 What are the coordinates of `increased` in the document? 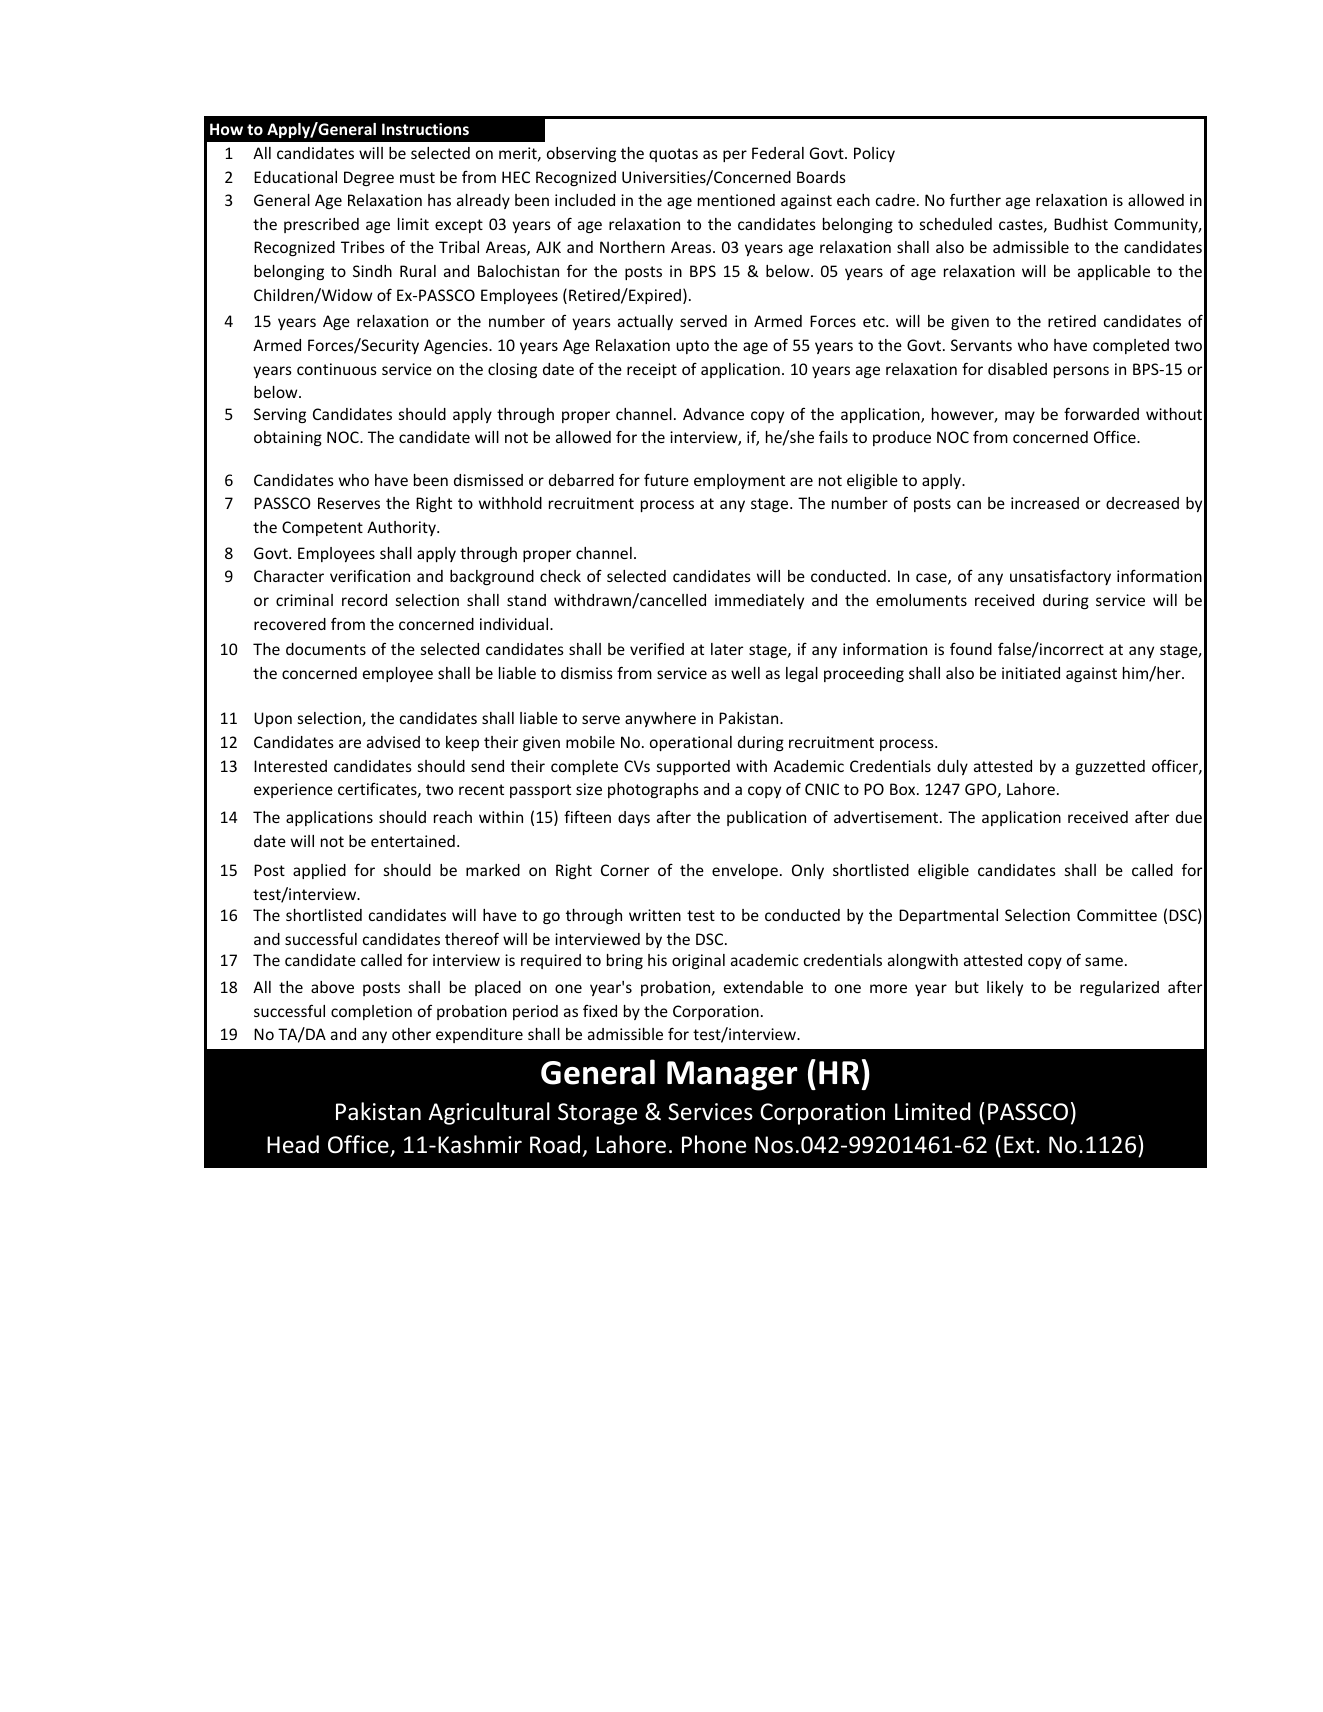 It's located at (1045, 503).
